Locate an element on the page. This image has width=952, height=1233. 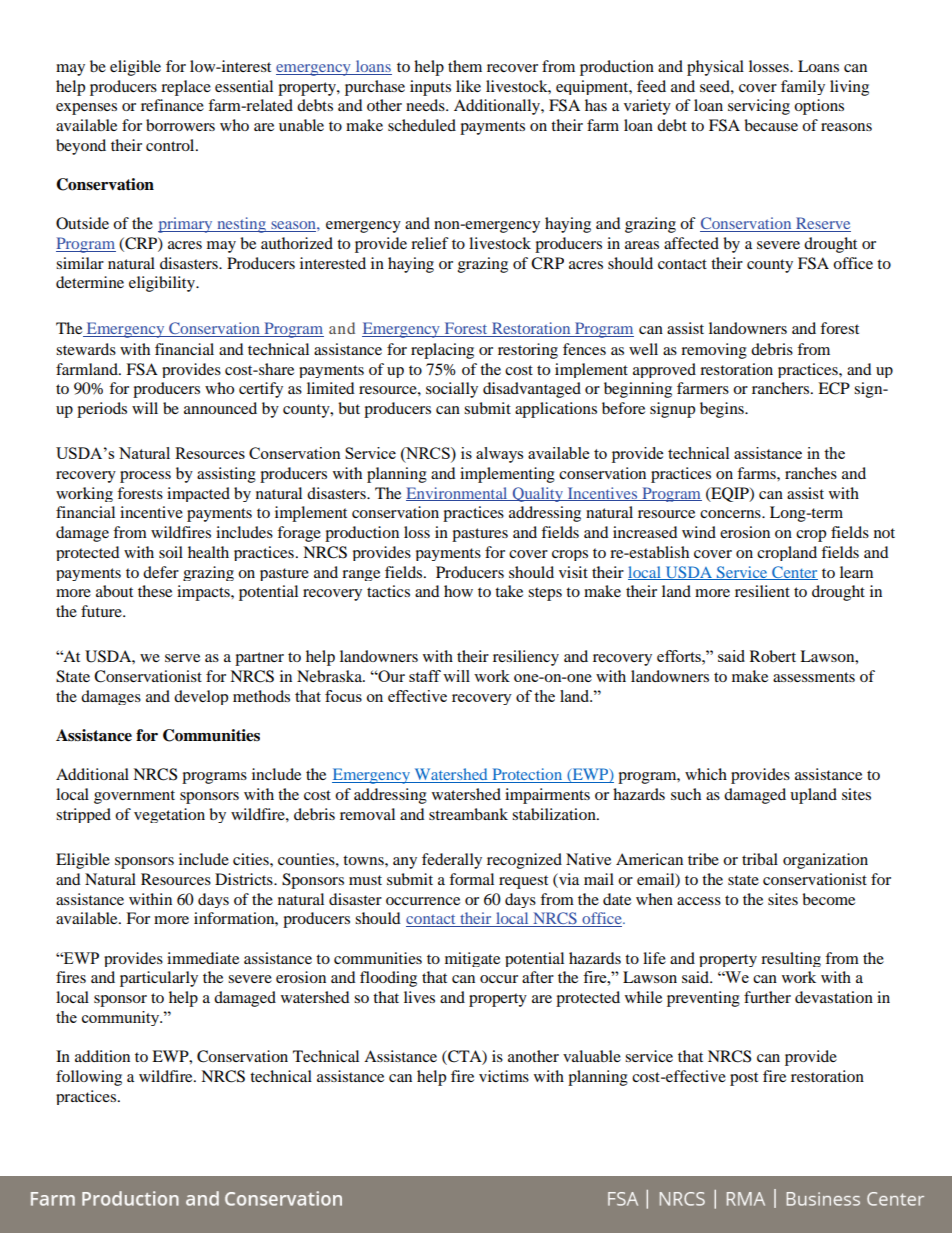
resilient is located at coordinates (762, 591).
